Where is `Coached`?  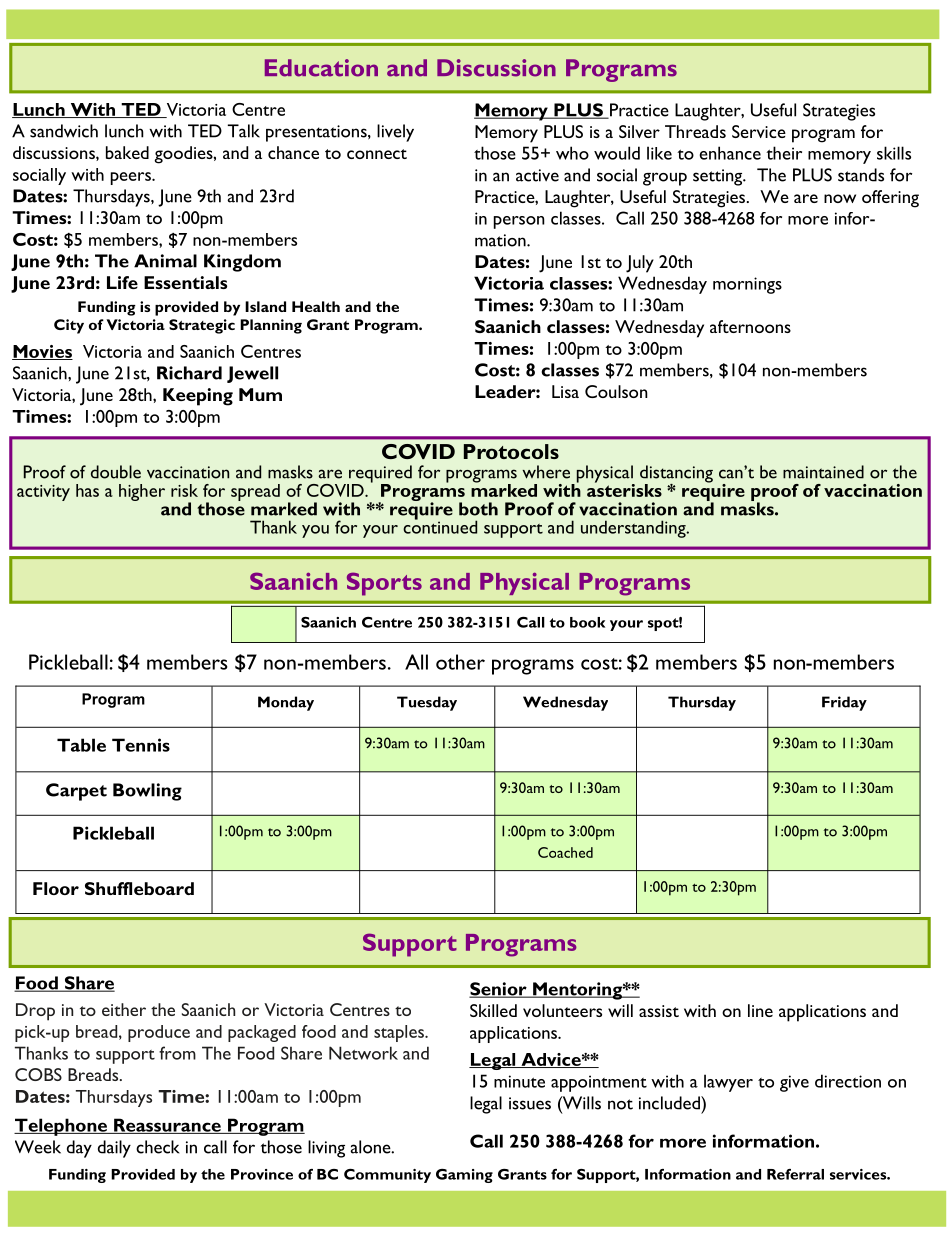 Coached is located at coordinates (565, 852).
